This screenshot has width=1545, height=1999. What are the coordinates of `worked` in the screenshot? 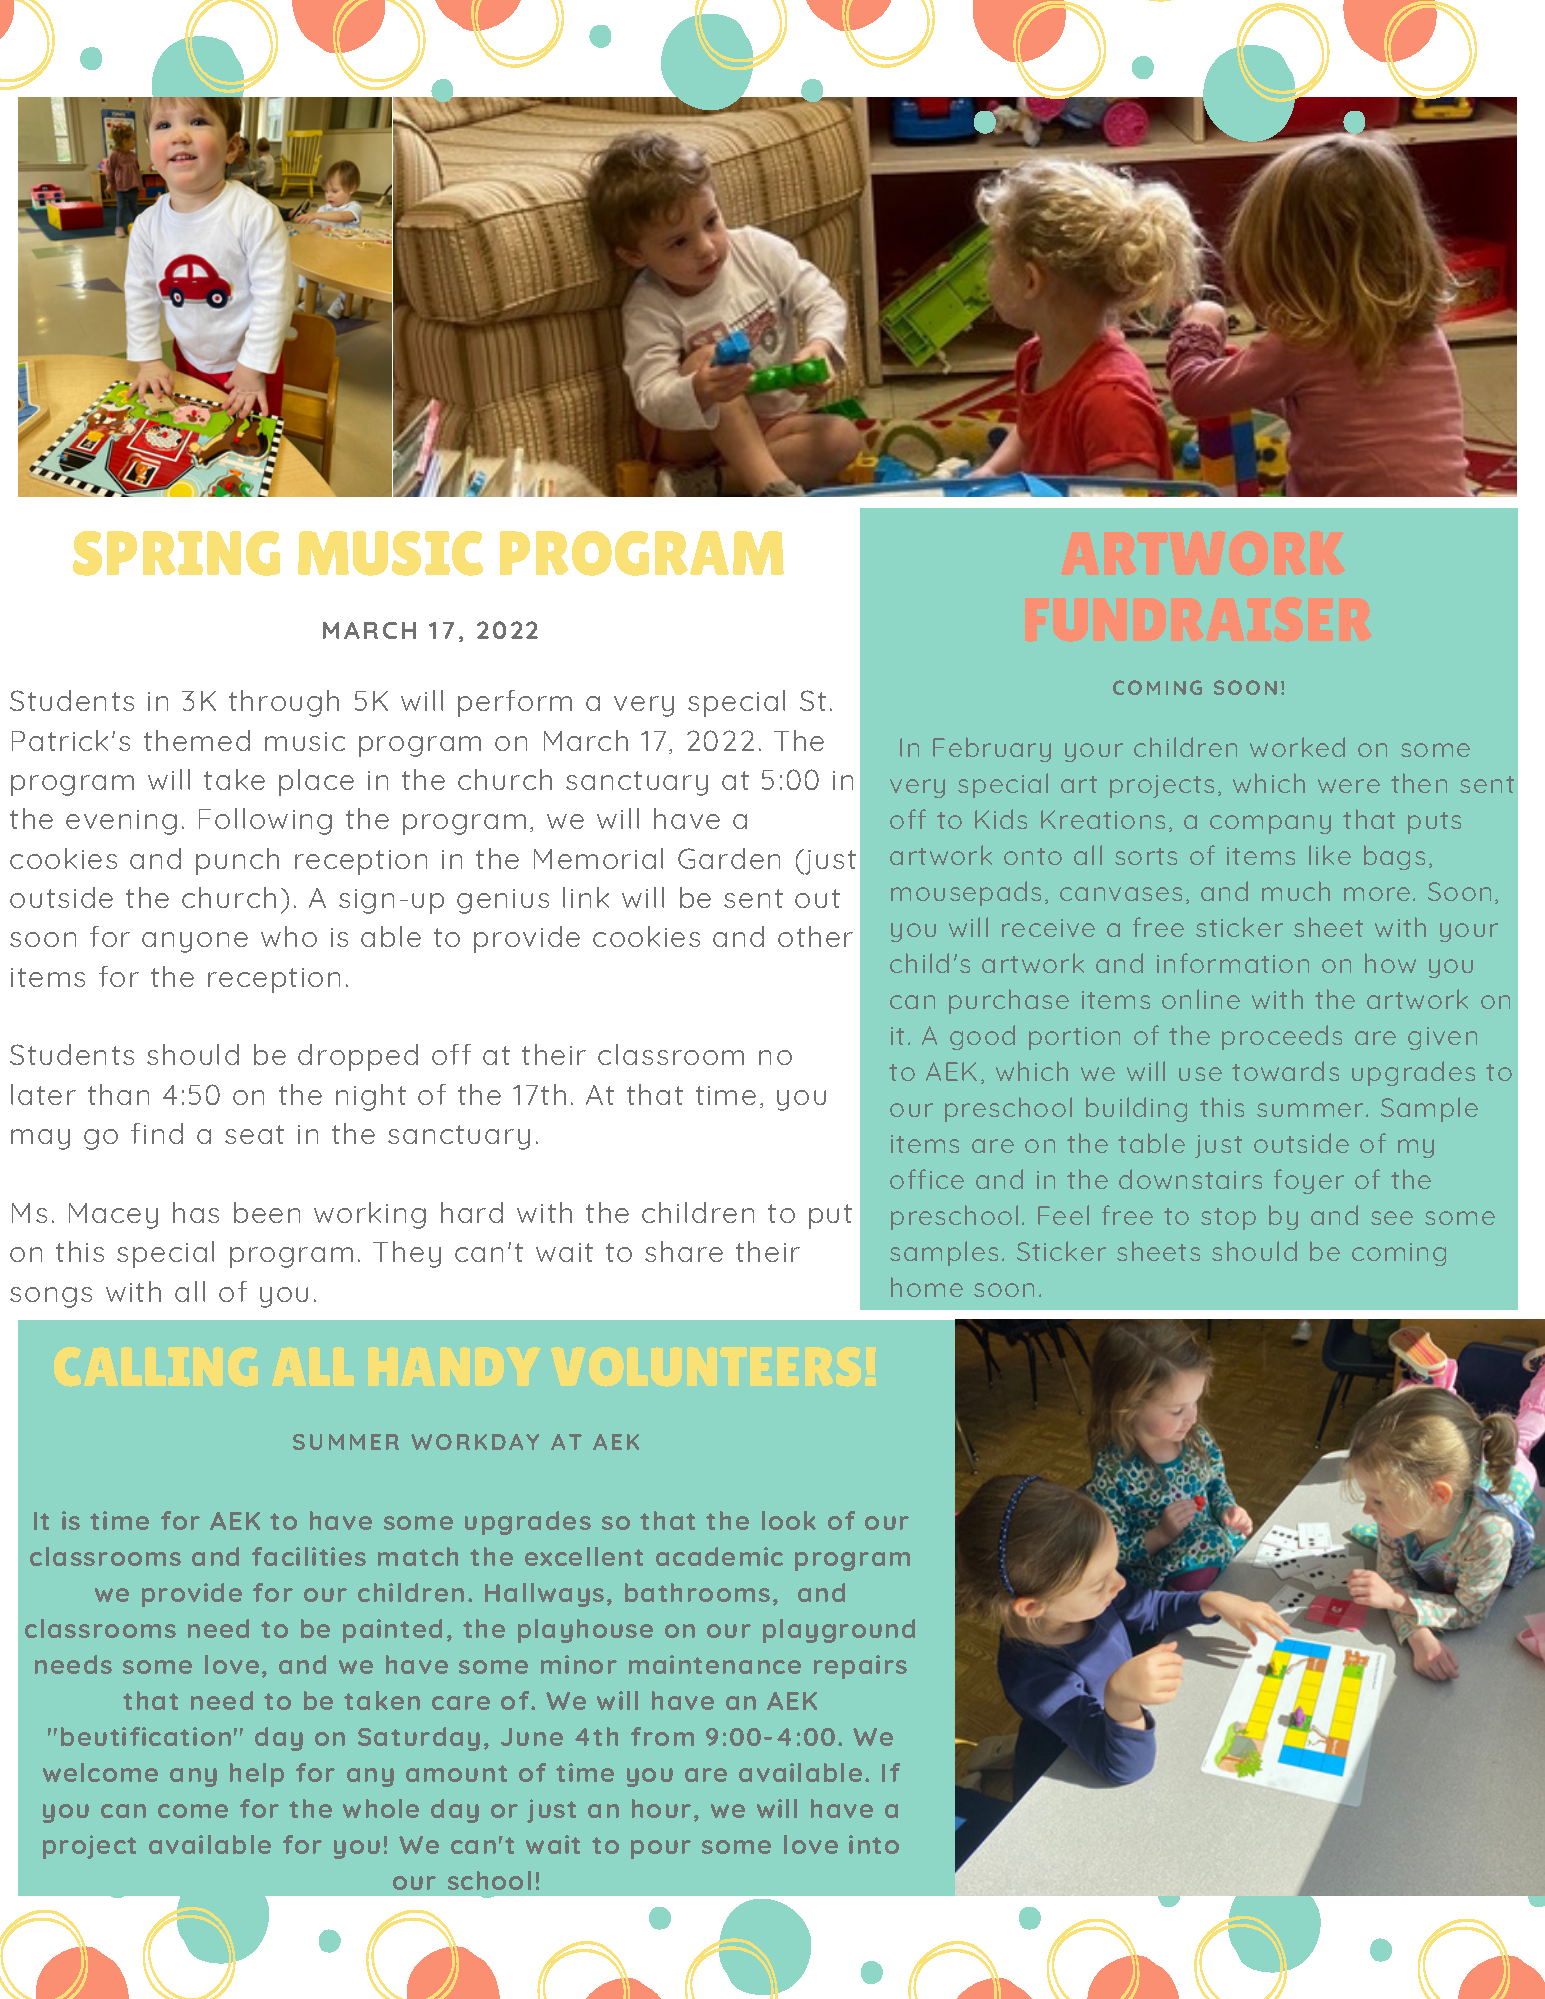 It's located at (1297, 747).
